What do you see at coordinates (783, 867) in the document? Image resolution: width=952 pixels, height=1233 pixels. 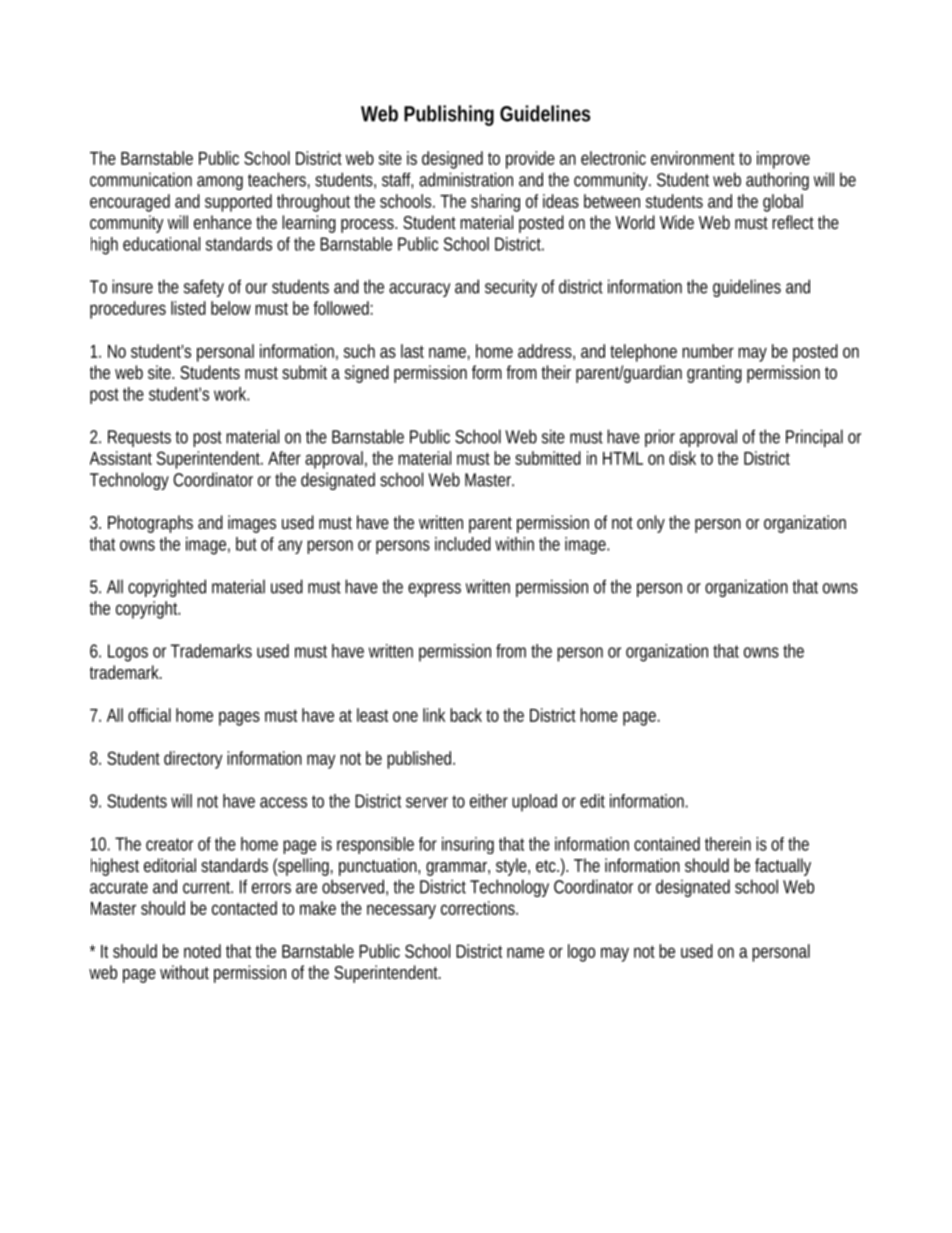 I see `factually` at bounding box center [783, 867].
